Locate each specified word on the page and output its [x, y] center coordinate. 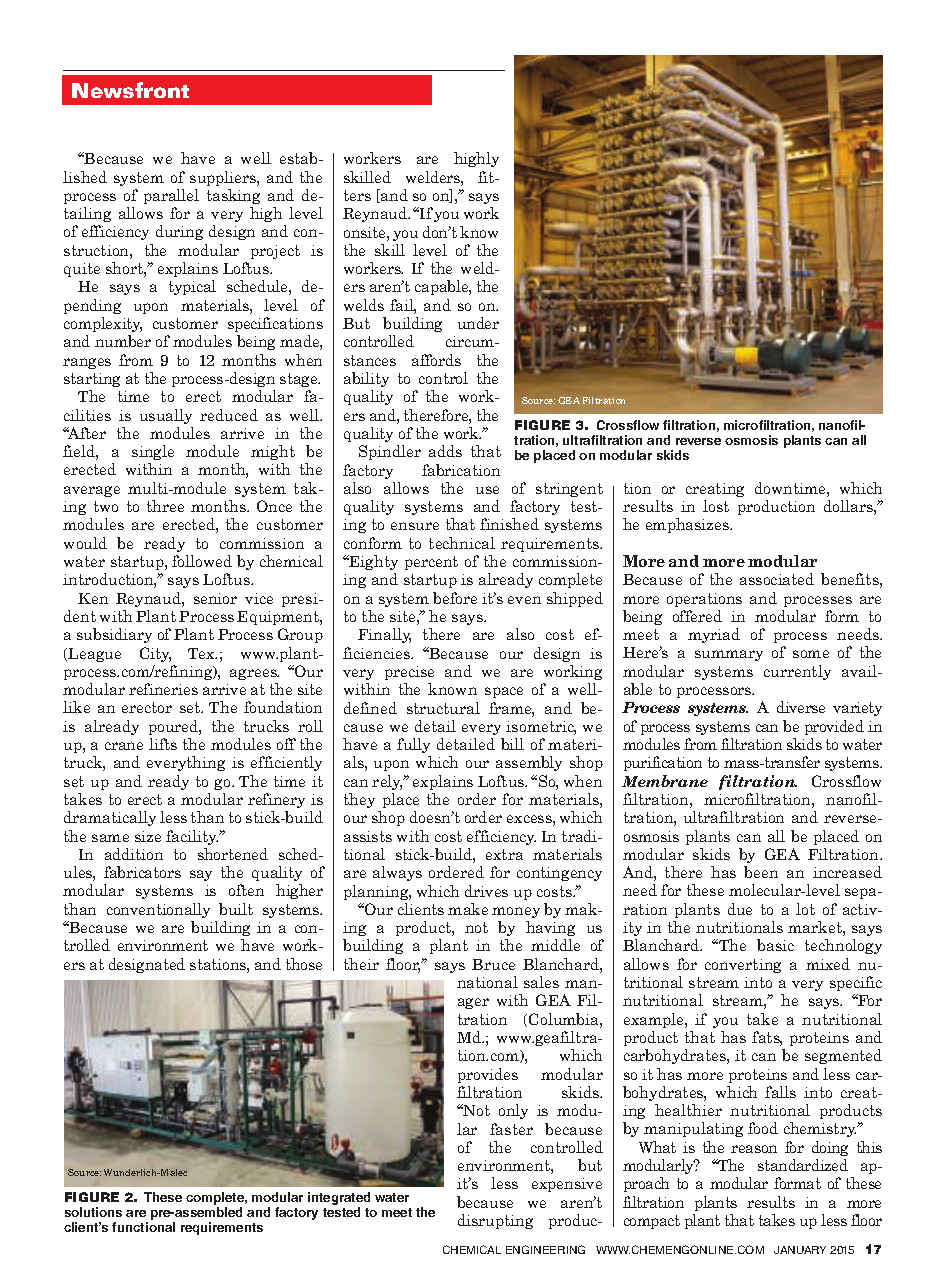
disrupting [495, 1221]
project [275, 252]
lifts [163, 744]
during [179, 232]
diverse [801, 707]
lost [716, 506]
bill [512, 744]
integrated [339, 1198]
